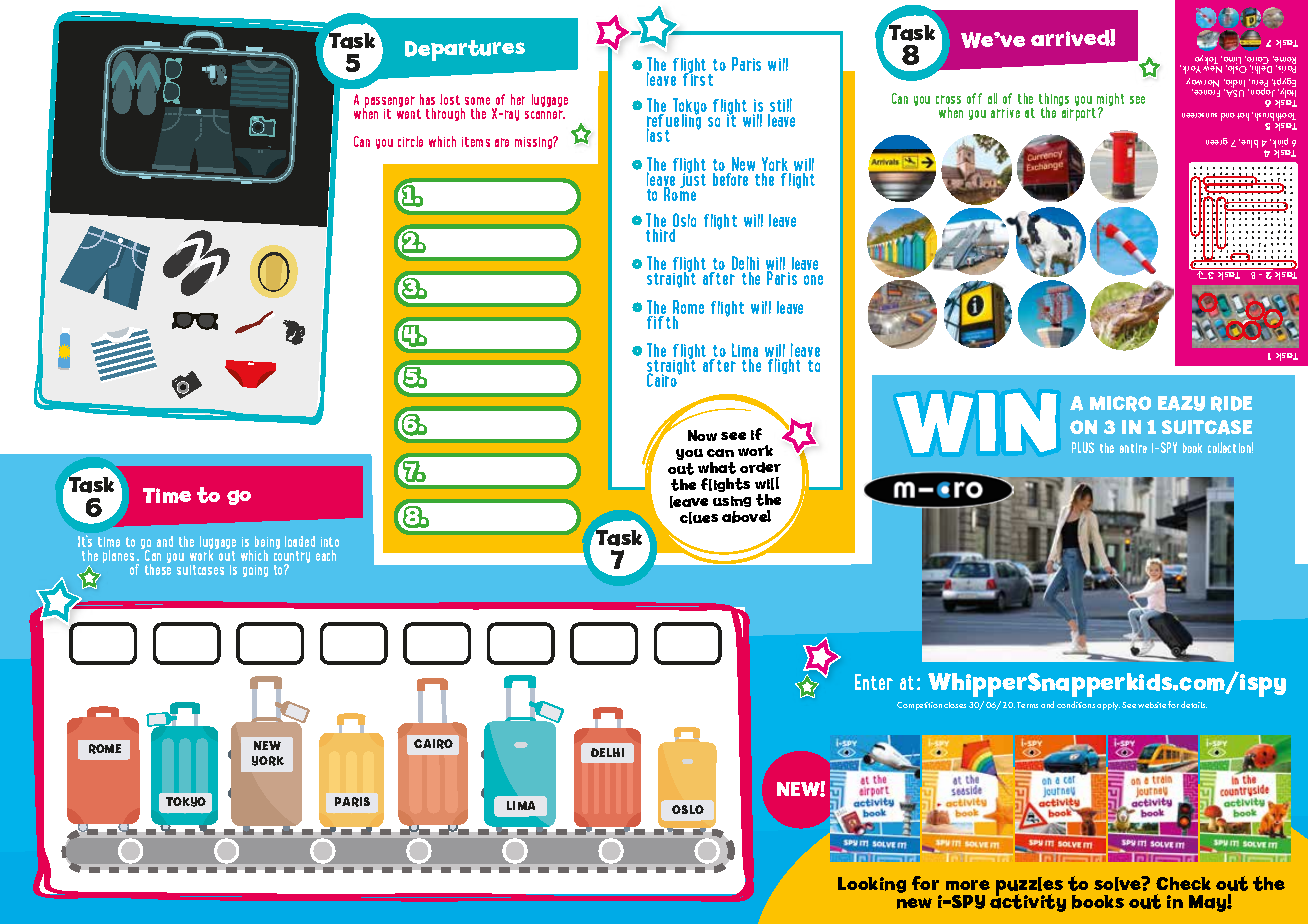 This document has width=1308, height=924. Describe the element at coordinates (872, 885) in the document. I see `Looking` at that location.
